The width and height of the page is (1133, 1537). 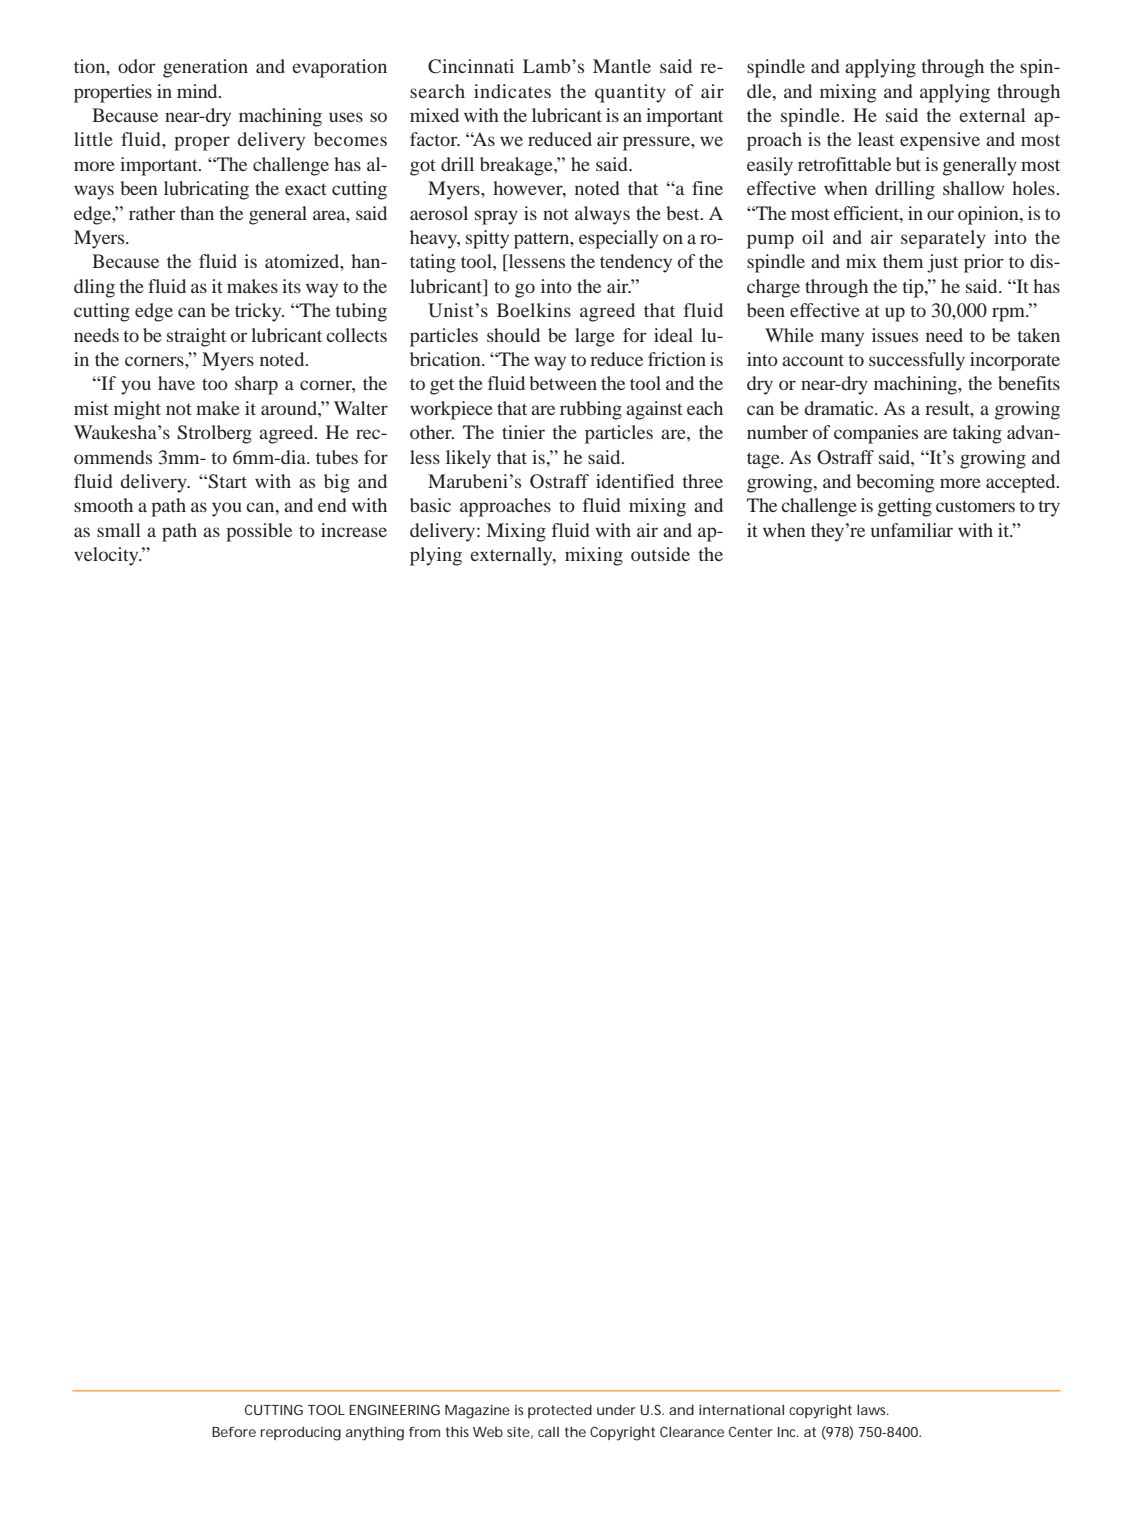 What do you see at coordinates (198, 91) in the page?
I see `mind` at bounding box center [198, 91].
